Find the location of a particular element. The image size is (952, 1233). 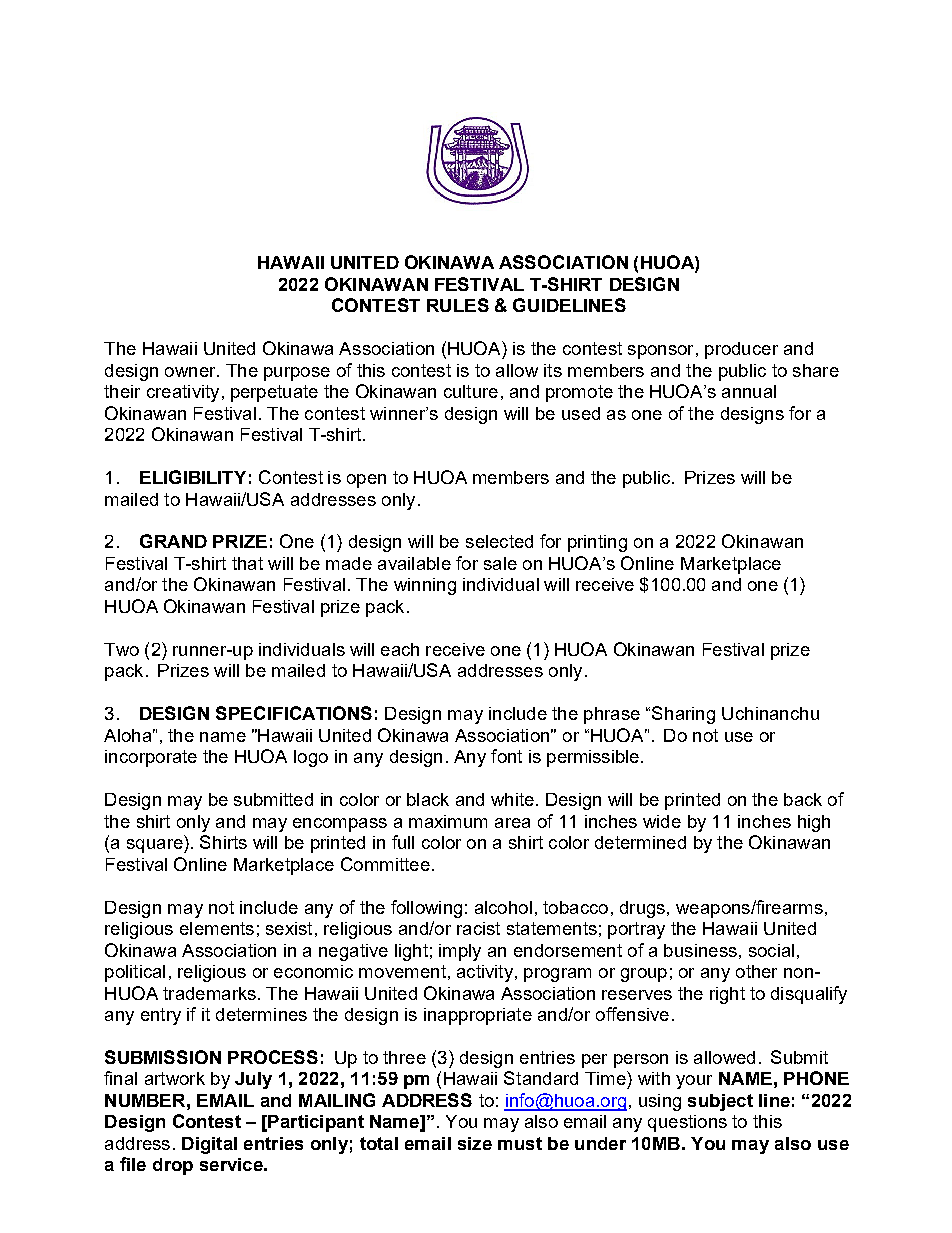

questions is located at coordinates (687, 1123).
